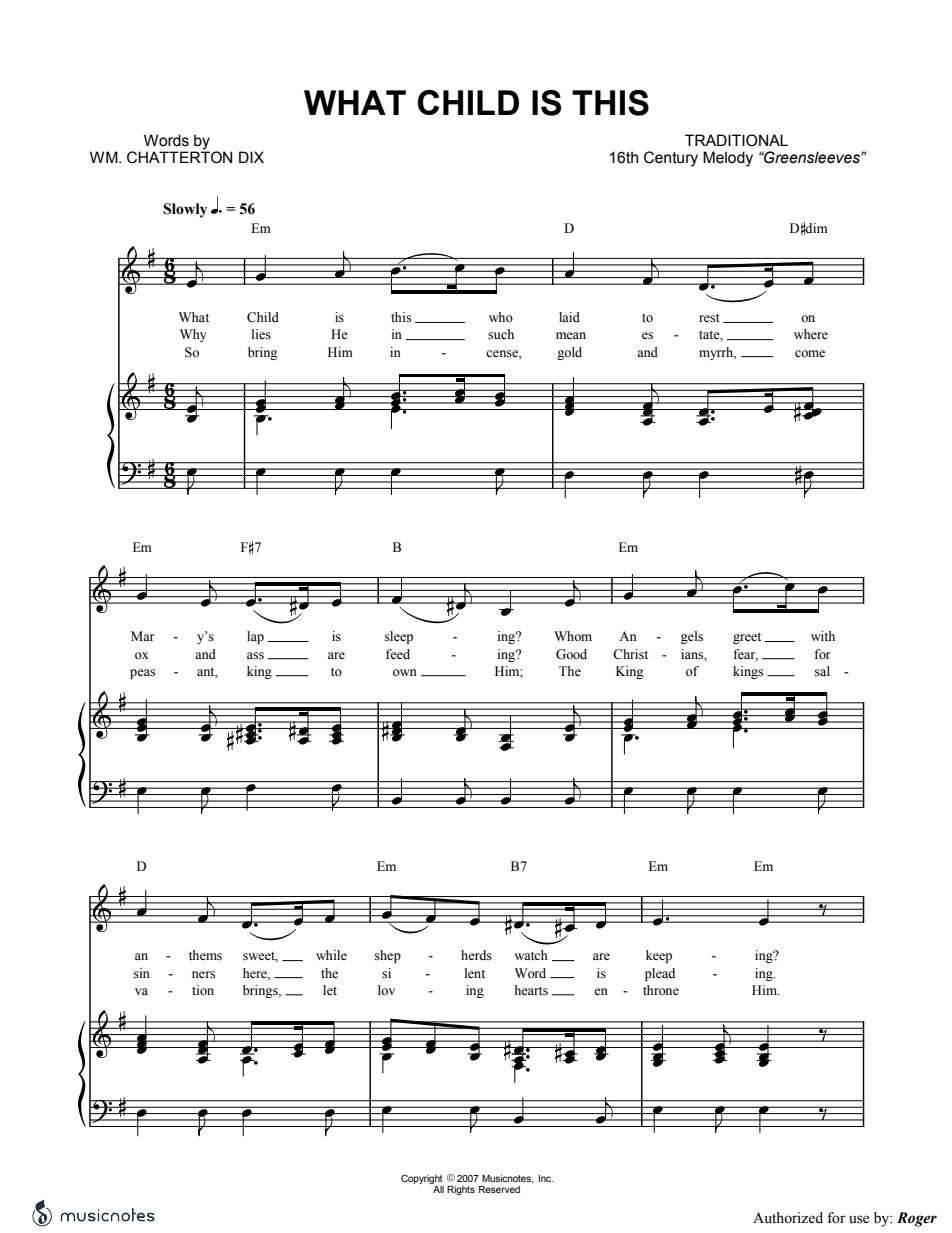  I want to click on lies, so click(261, 334).
